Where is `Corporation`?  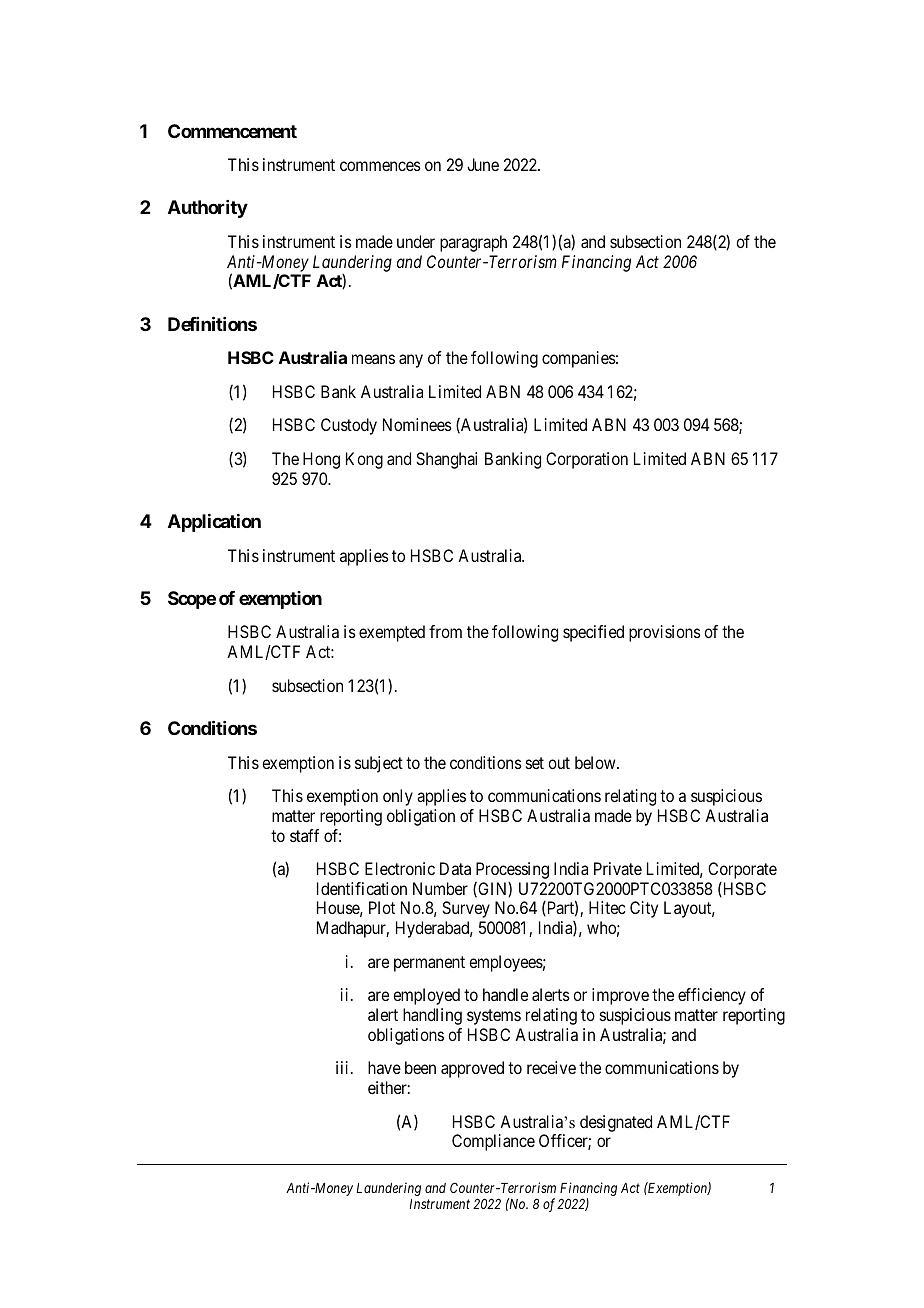
Corporation is located at coordinates (587, 460).
